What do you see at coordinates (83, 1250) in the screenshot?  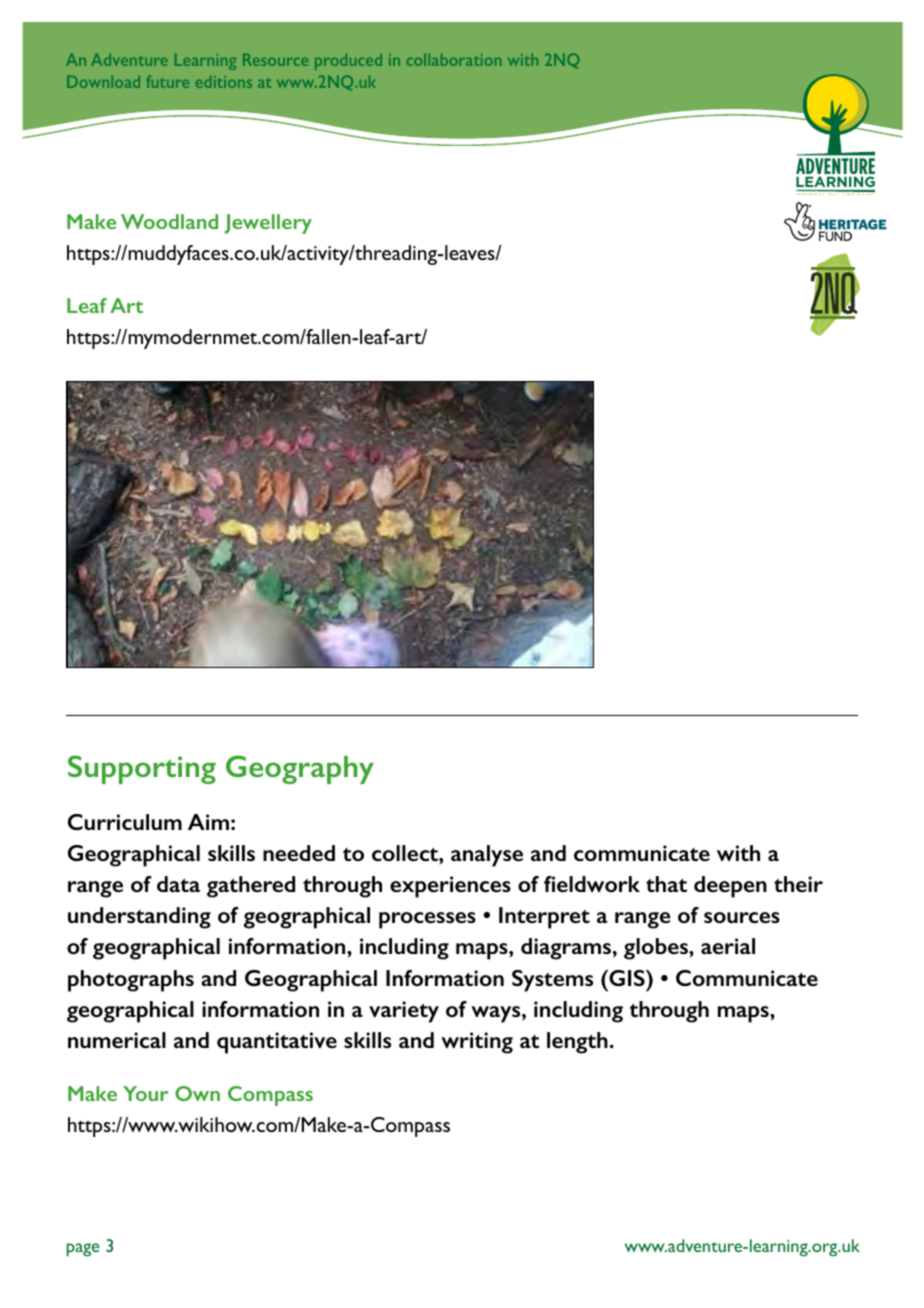 I see `page` at bounding box center [83, 1250].
